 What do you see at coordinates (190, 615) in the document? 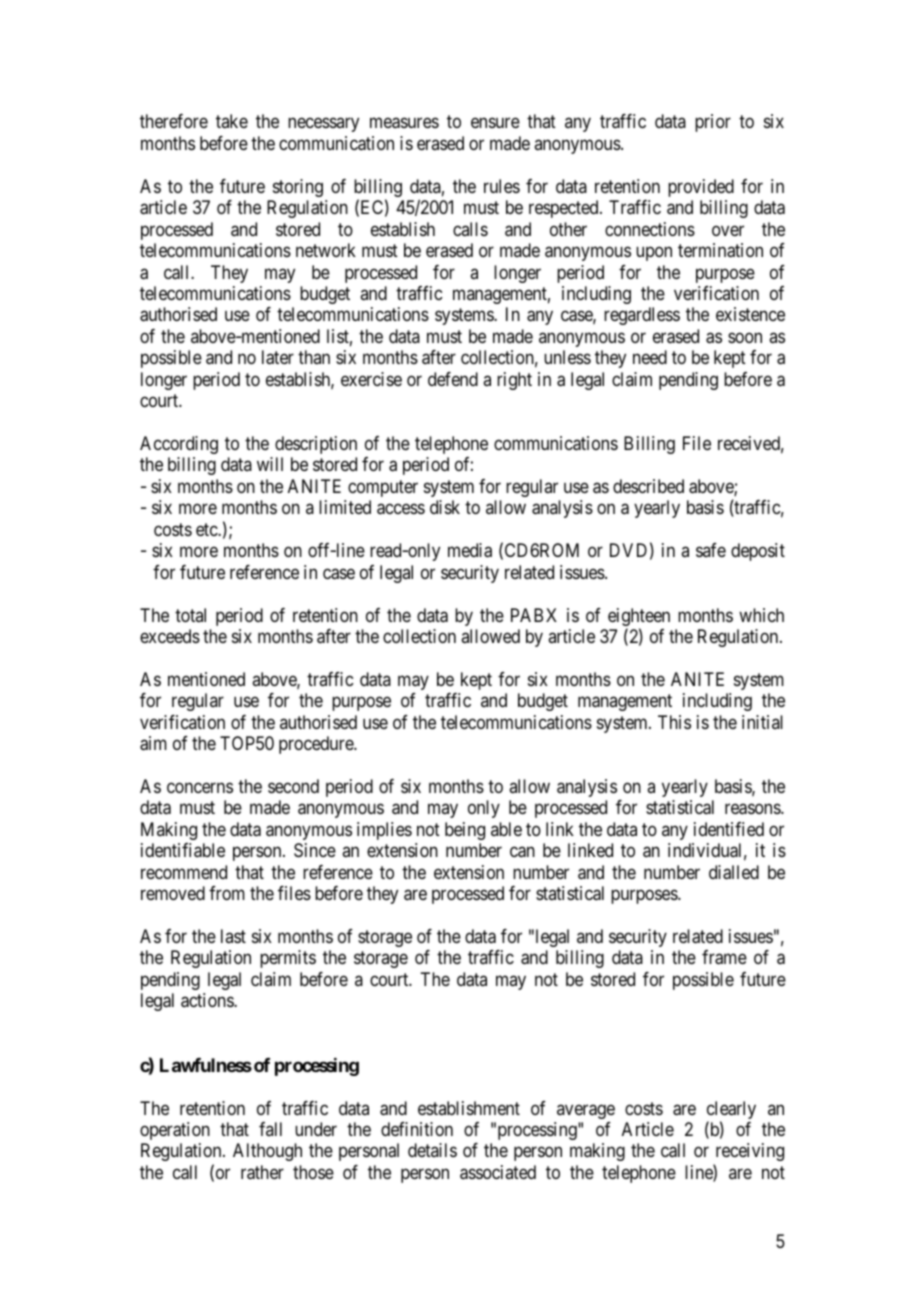
I see `total` at bounding box center [190, 615].
